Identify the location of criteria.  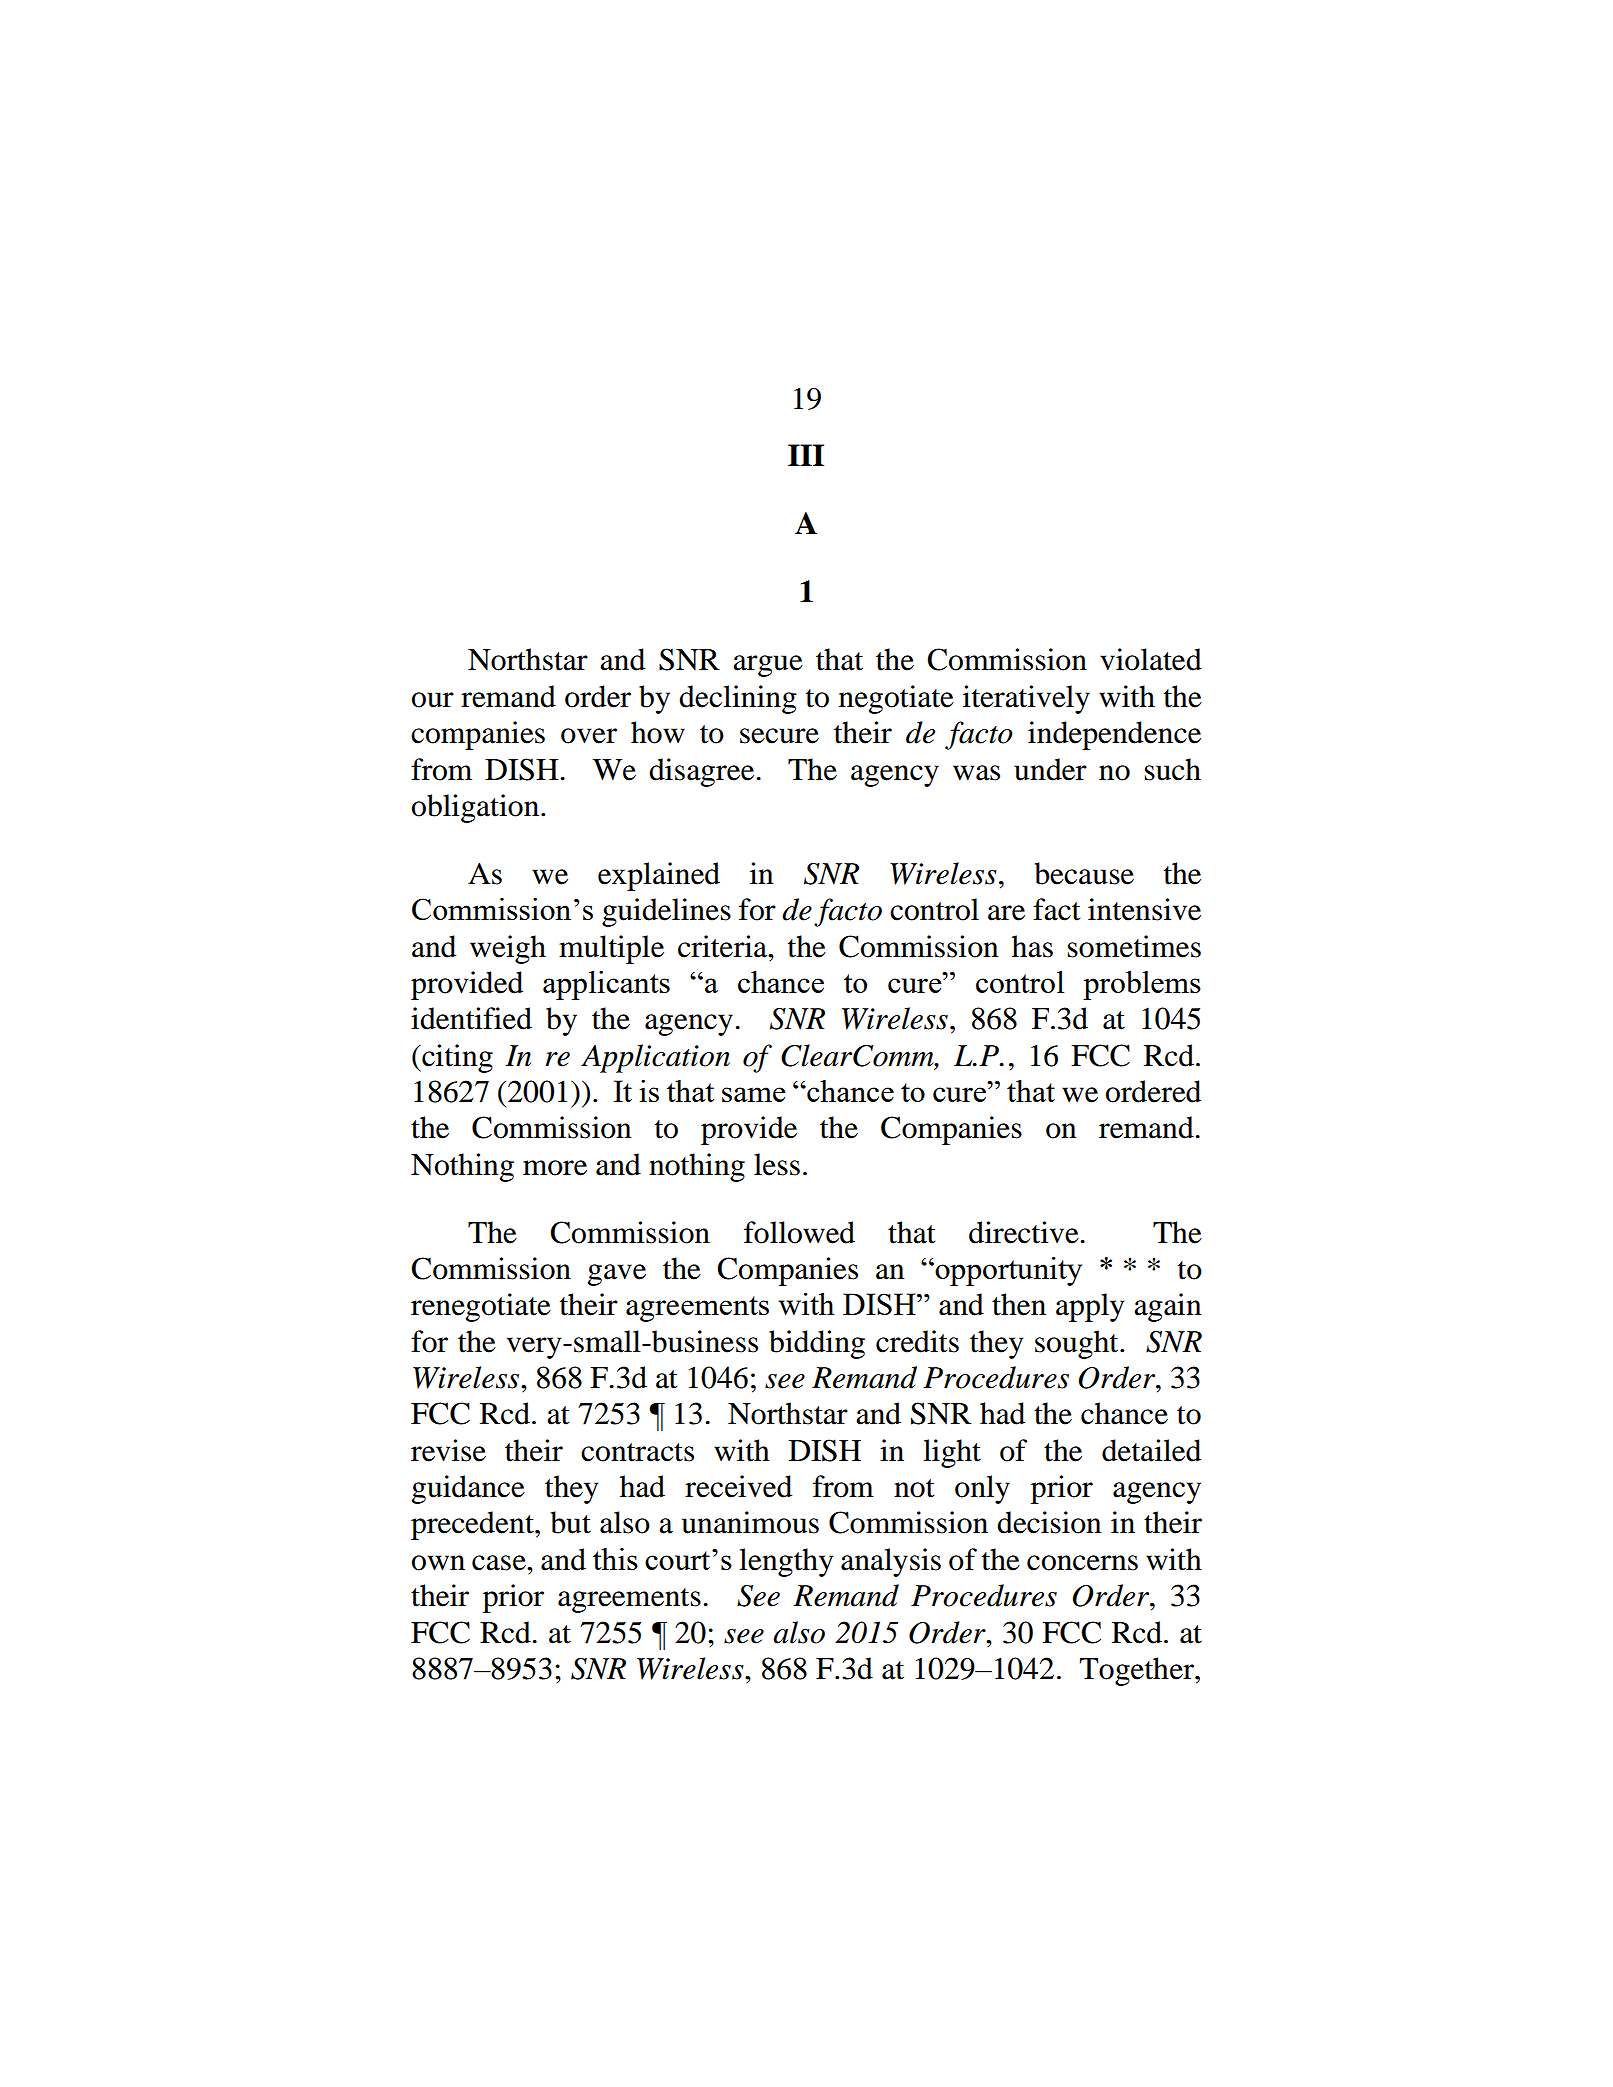
(724, 946).
